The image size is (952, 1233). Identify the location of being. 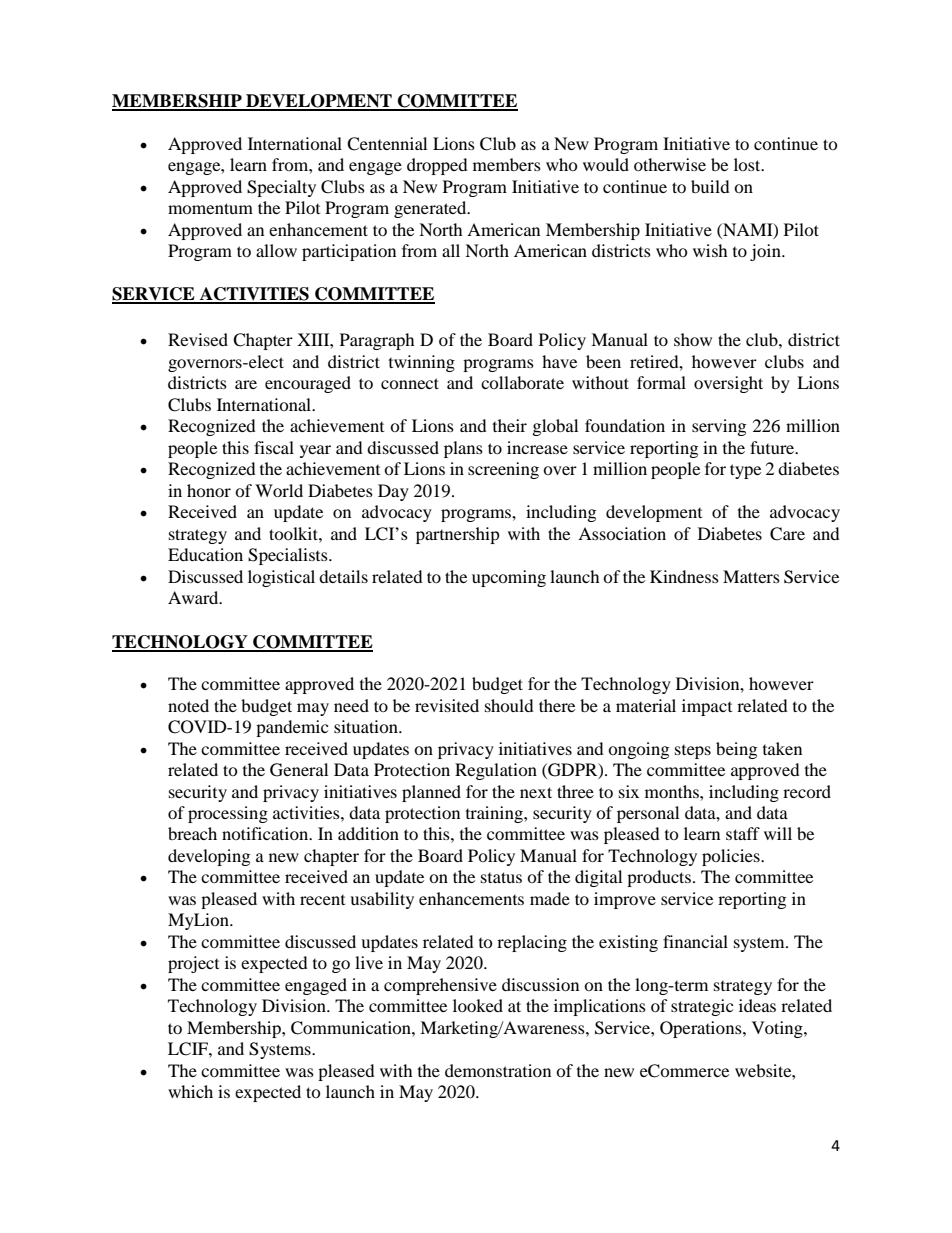
(736, 750).
